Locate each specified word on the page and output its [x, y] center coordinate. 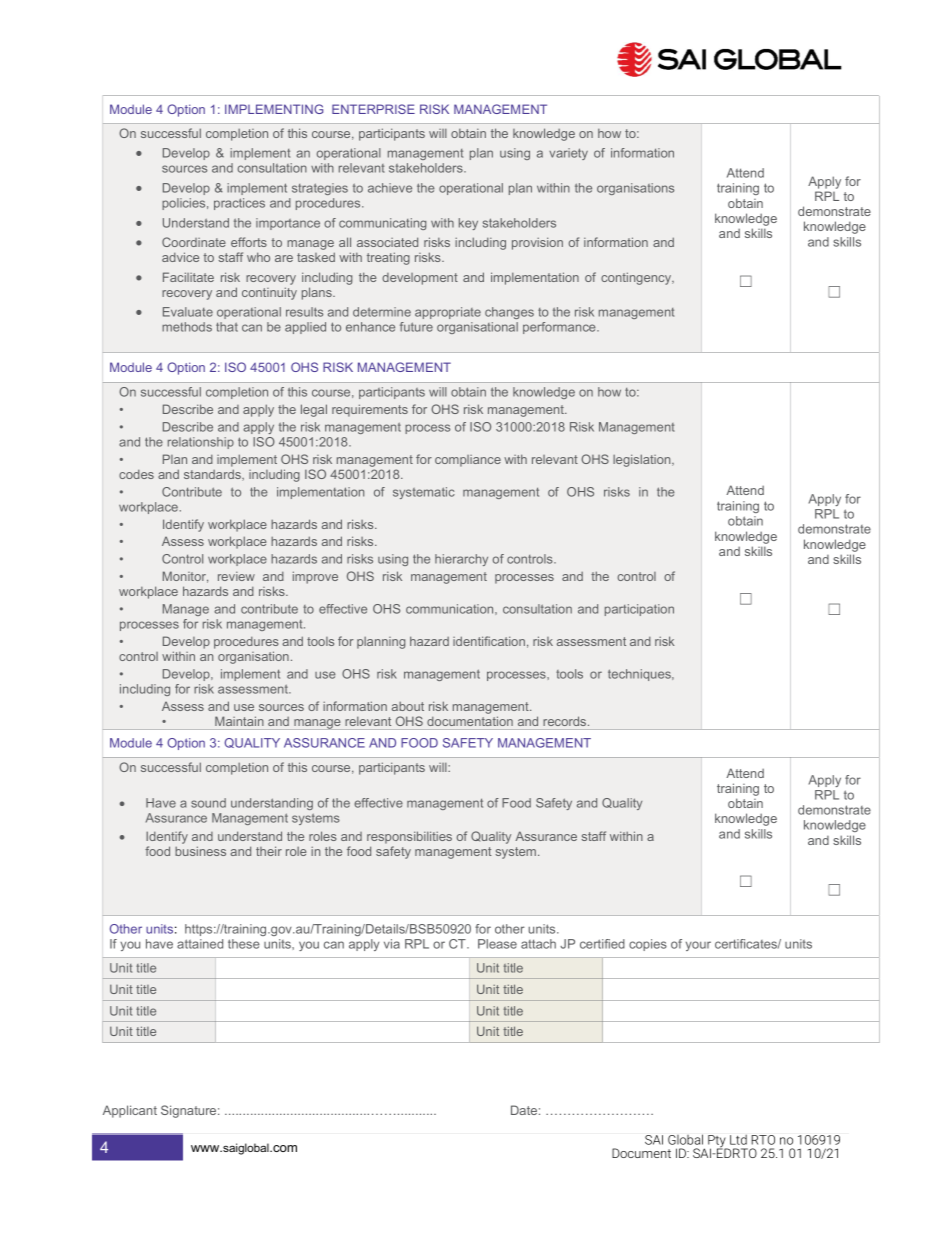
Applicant [130, 1111]
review [236, 576]
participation [639, 610]
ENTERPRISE [373, 109]
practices [239, 204]
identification [489, 641]
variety [568, 154]
